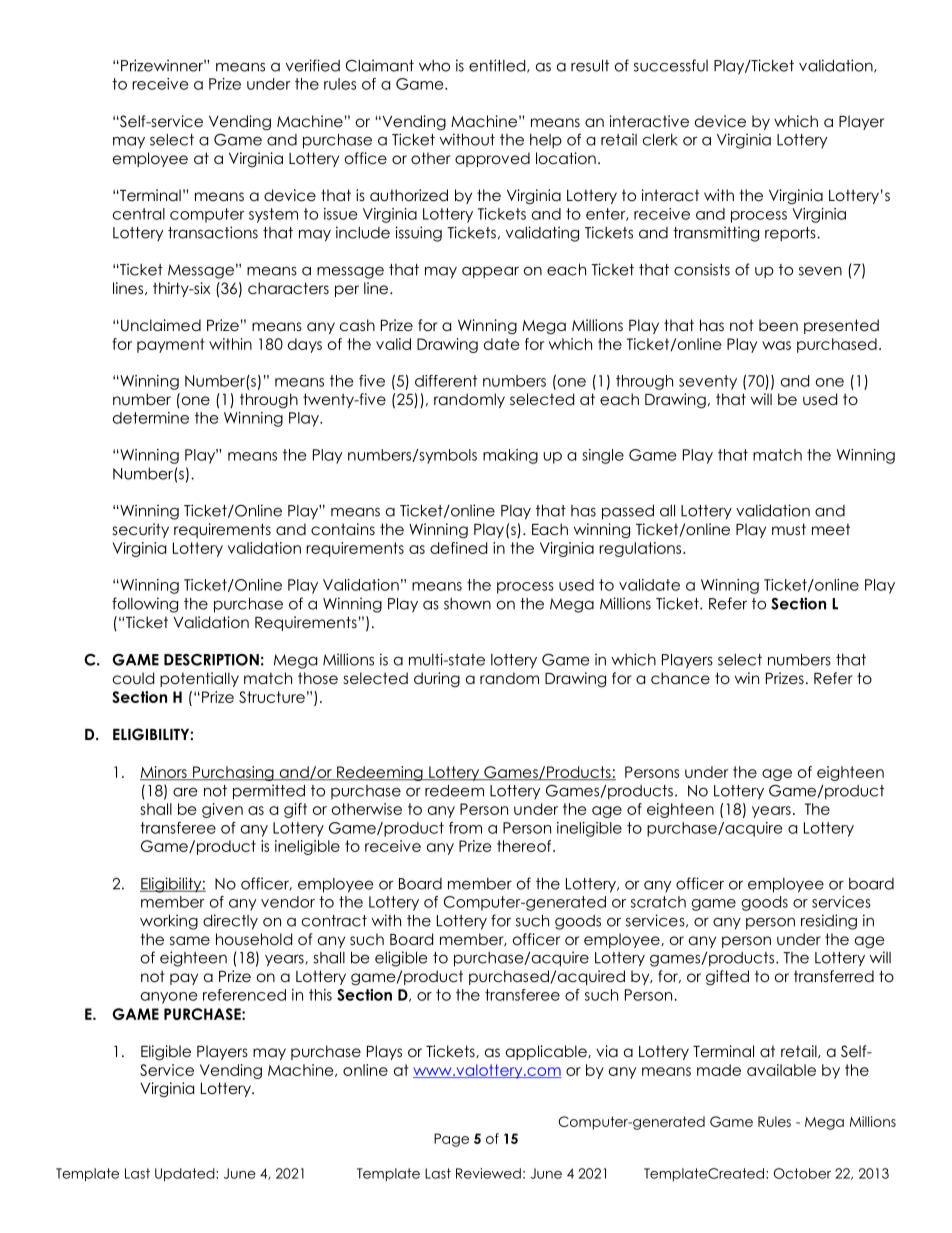 This screenshot has height=1233, width=952. Describe the element at coordinates (525, 846) in the screenshot. I see `thereof` at that location.
